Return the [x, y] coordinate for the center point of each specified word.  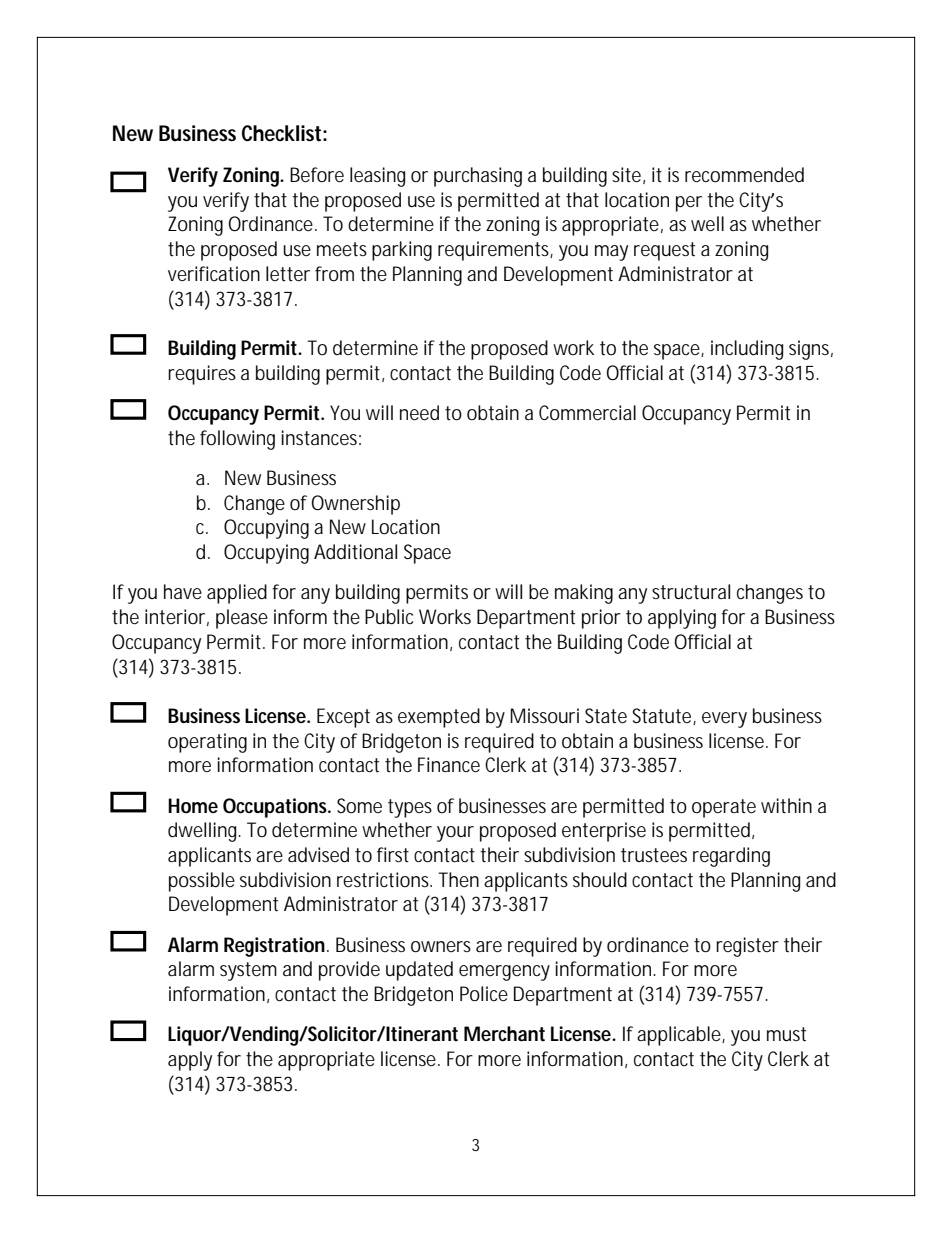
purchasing [478, 177]
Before [317, 175]
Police [484, 994]
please [242, 619]
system [248, 971]
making [584, 594]
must [786, 1034]
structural [691, 592]
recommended [744, 175]
